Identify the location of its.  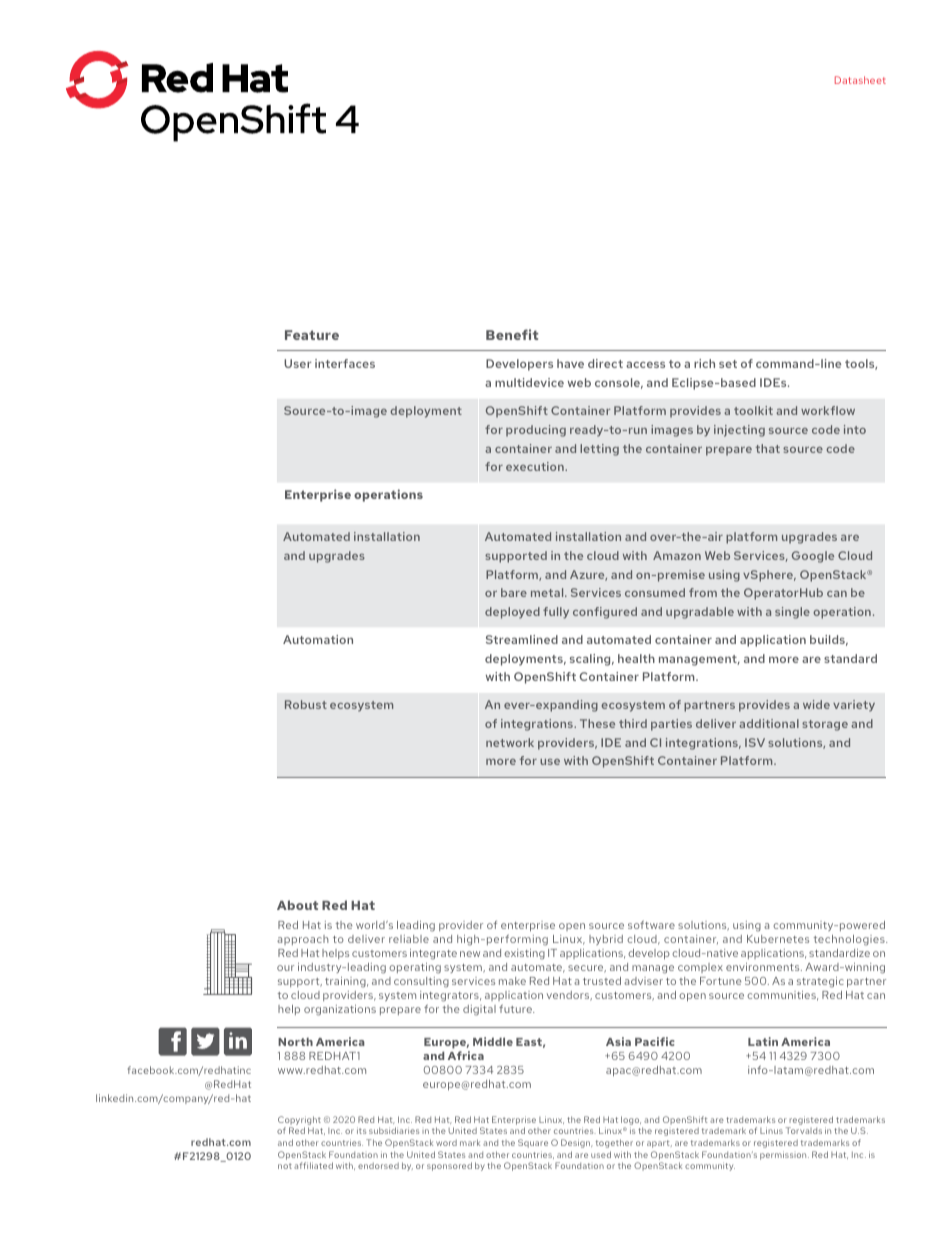
(361, 1130).
